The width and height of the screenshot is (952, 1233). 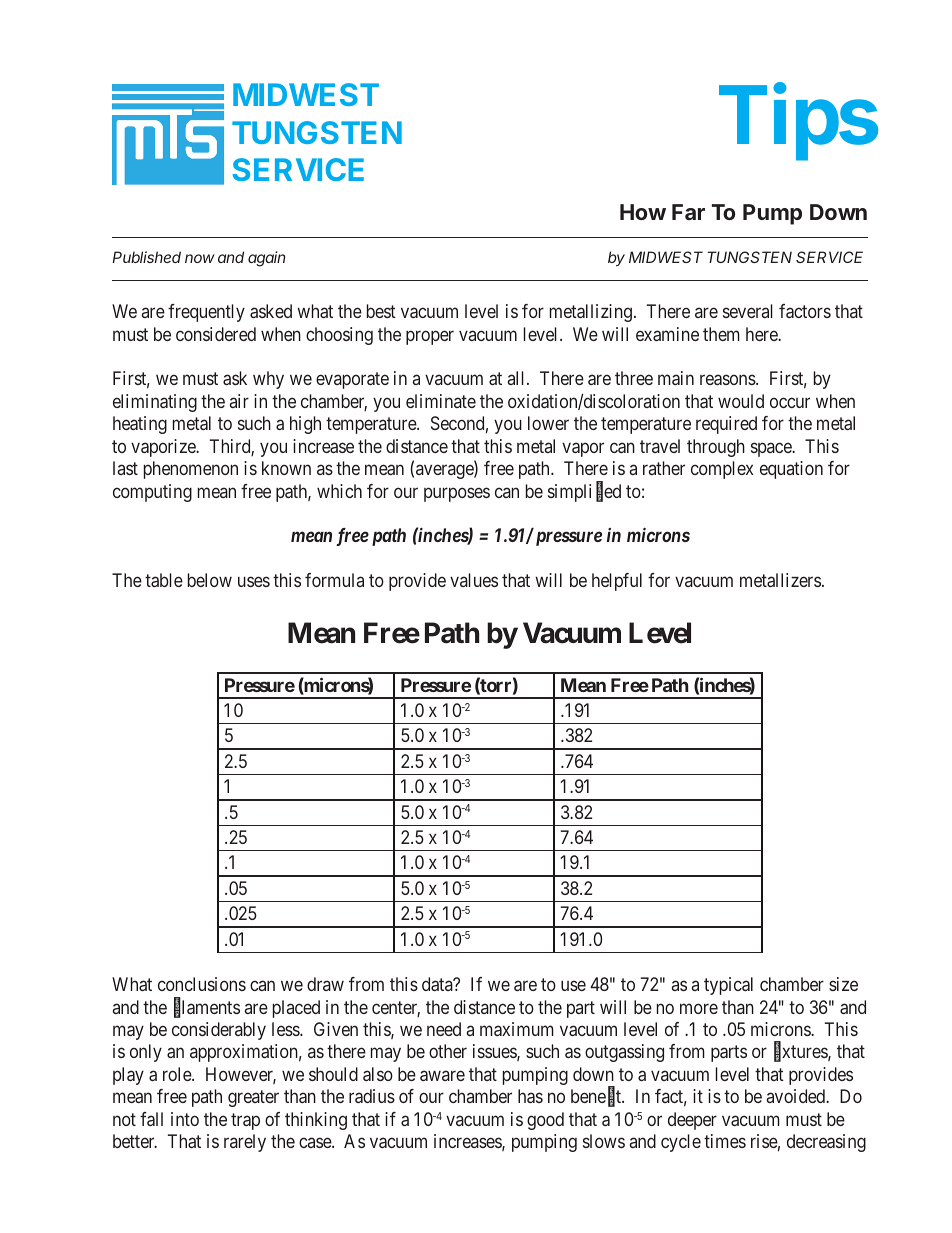 I want to click on best, so click(x=381, y=311).
